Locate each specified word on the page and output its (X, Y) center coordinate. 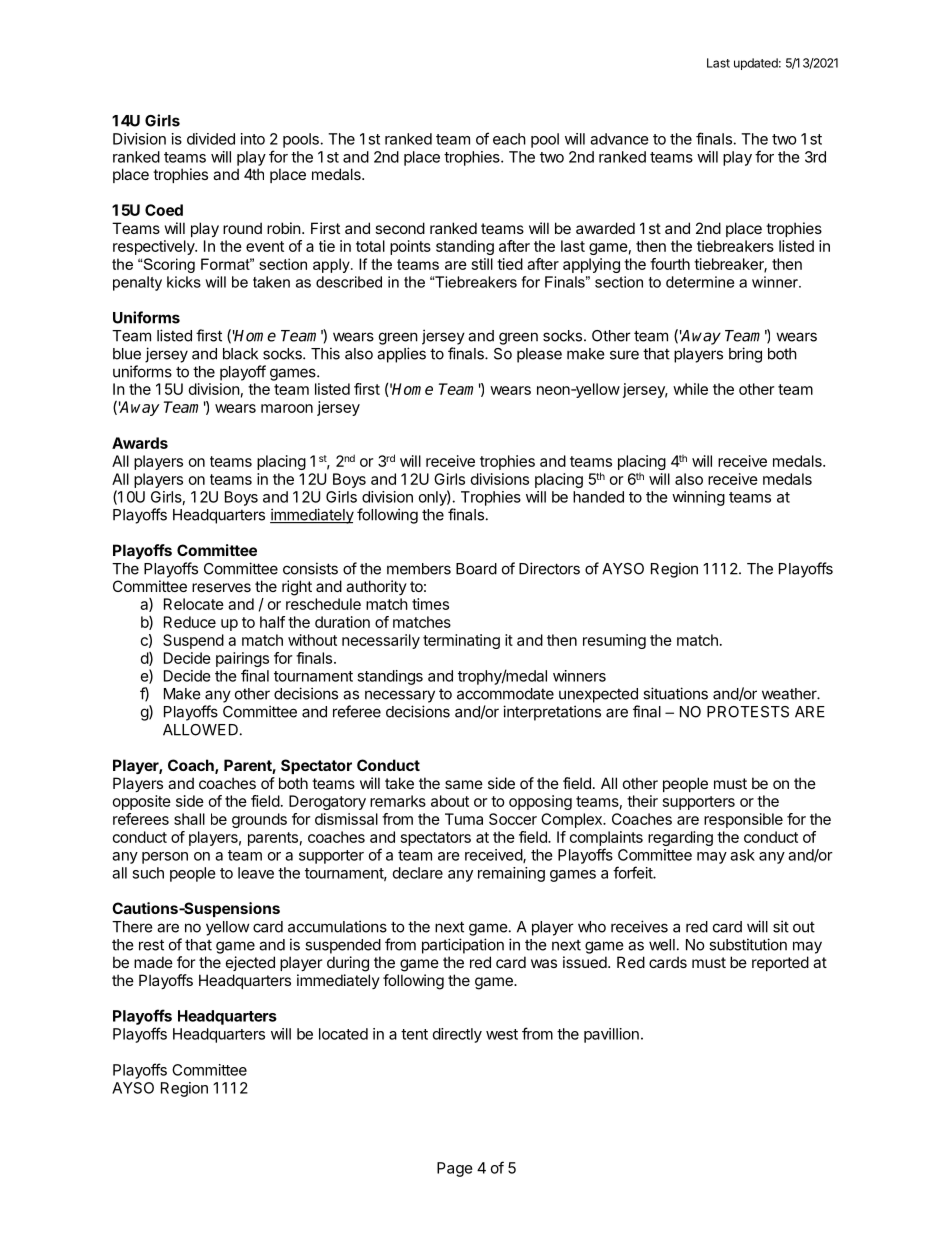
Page (455, 1169)
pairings (242, 661)
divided (211, 139)
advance (619, 139)
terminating (461, 641)
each (509, 139)
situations (675, 693)
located (343, 1034)
